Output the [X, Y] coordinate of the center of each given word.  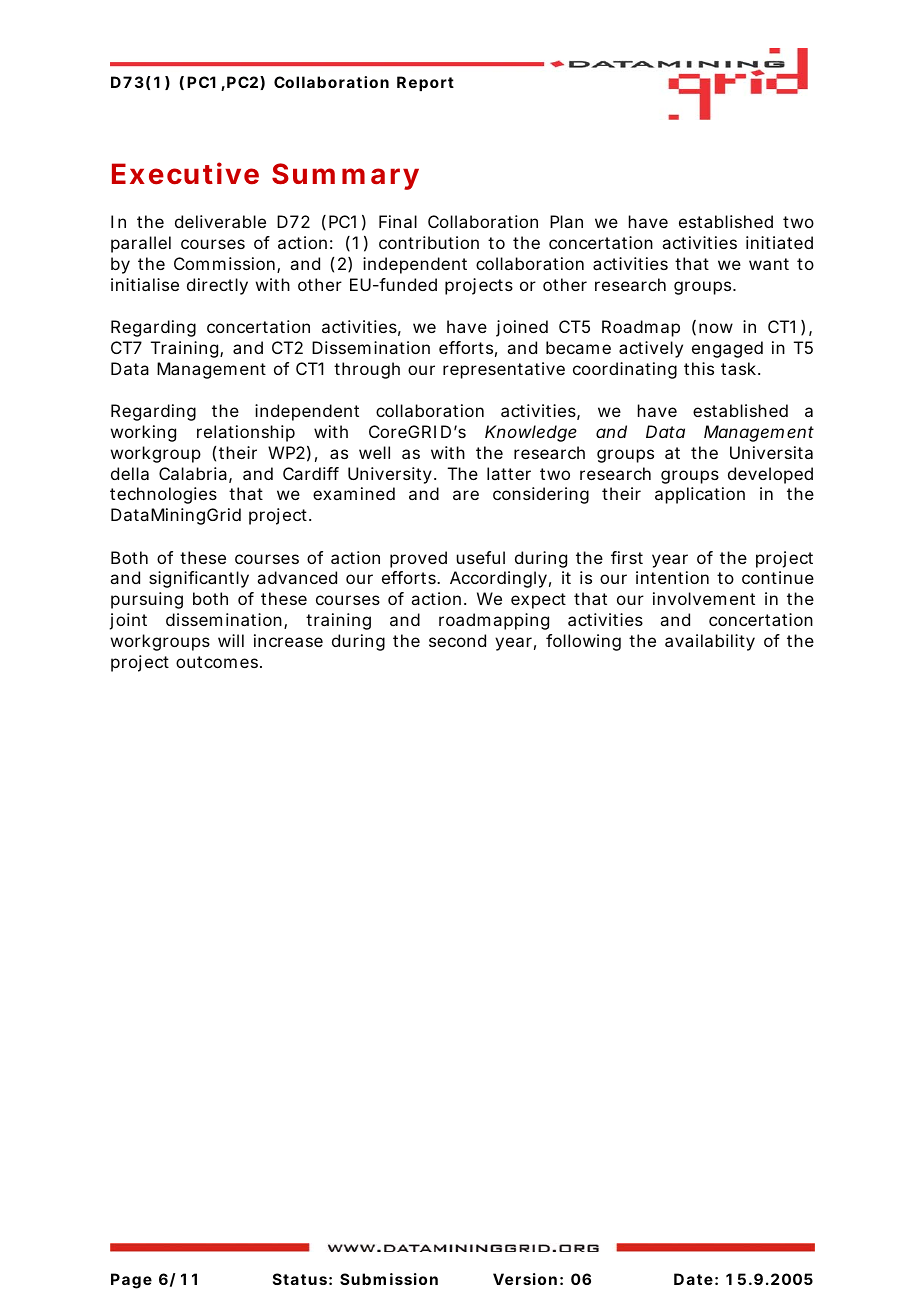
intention [672, 577]
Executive [185, 173]
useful [481, 557]
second [457, 640]
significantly [199, 579]
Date [693, 1279]
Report [425, 83]
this [699, 368]
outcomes [218, 662]
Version [525, 1279]
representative [504, 370]
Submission [389, 1279]
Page [131, 1281]
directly [217, 286]
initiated [779, 242]
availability [710, 642]
